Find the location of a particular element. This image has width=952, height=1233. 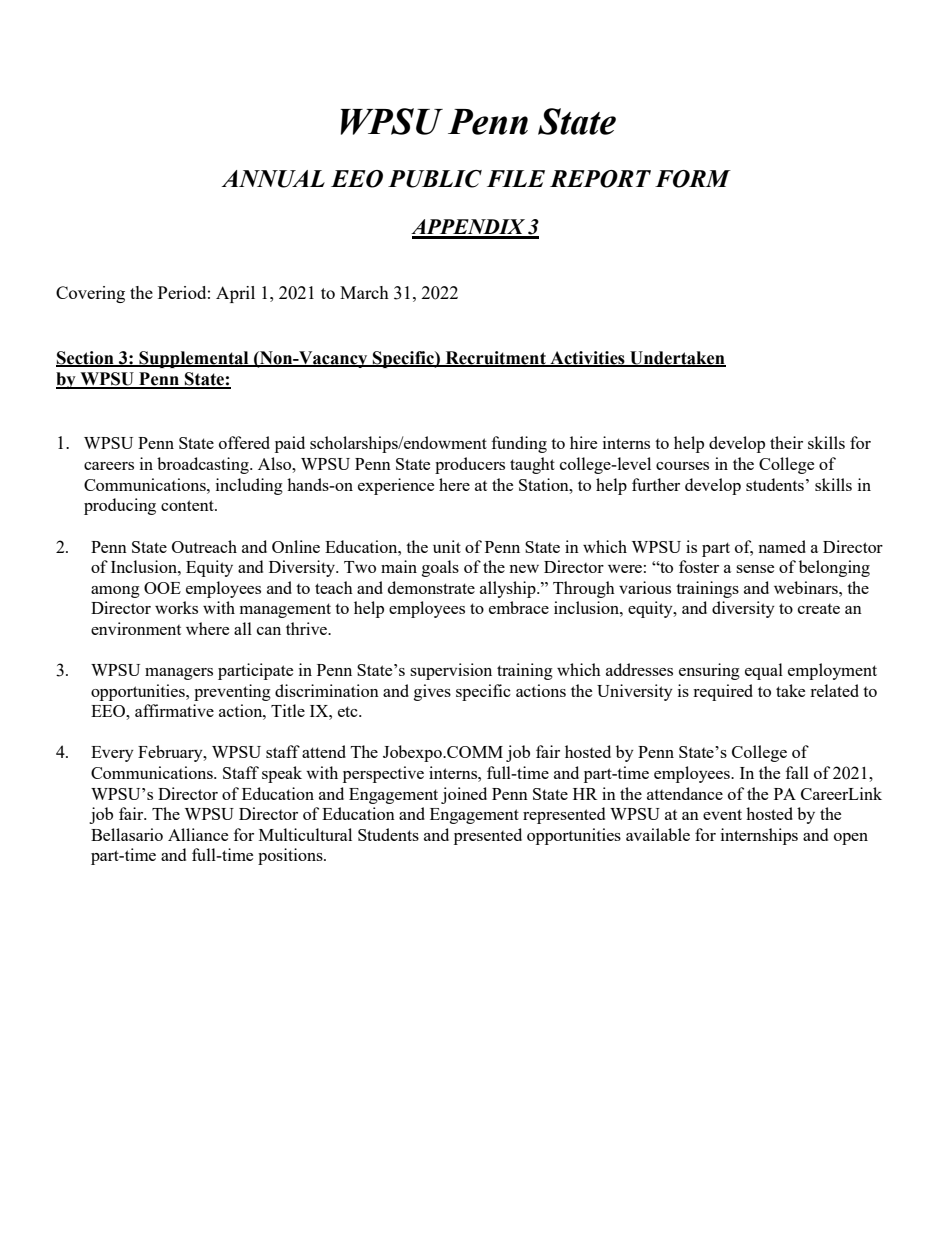

ANNUAL is located at coordinates (273, 179).
